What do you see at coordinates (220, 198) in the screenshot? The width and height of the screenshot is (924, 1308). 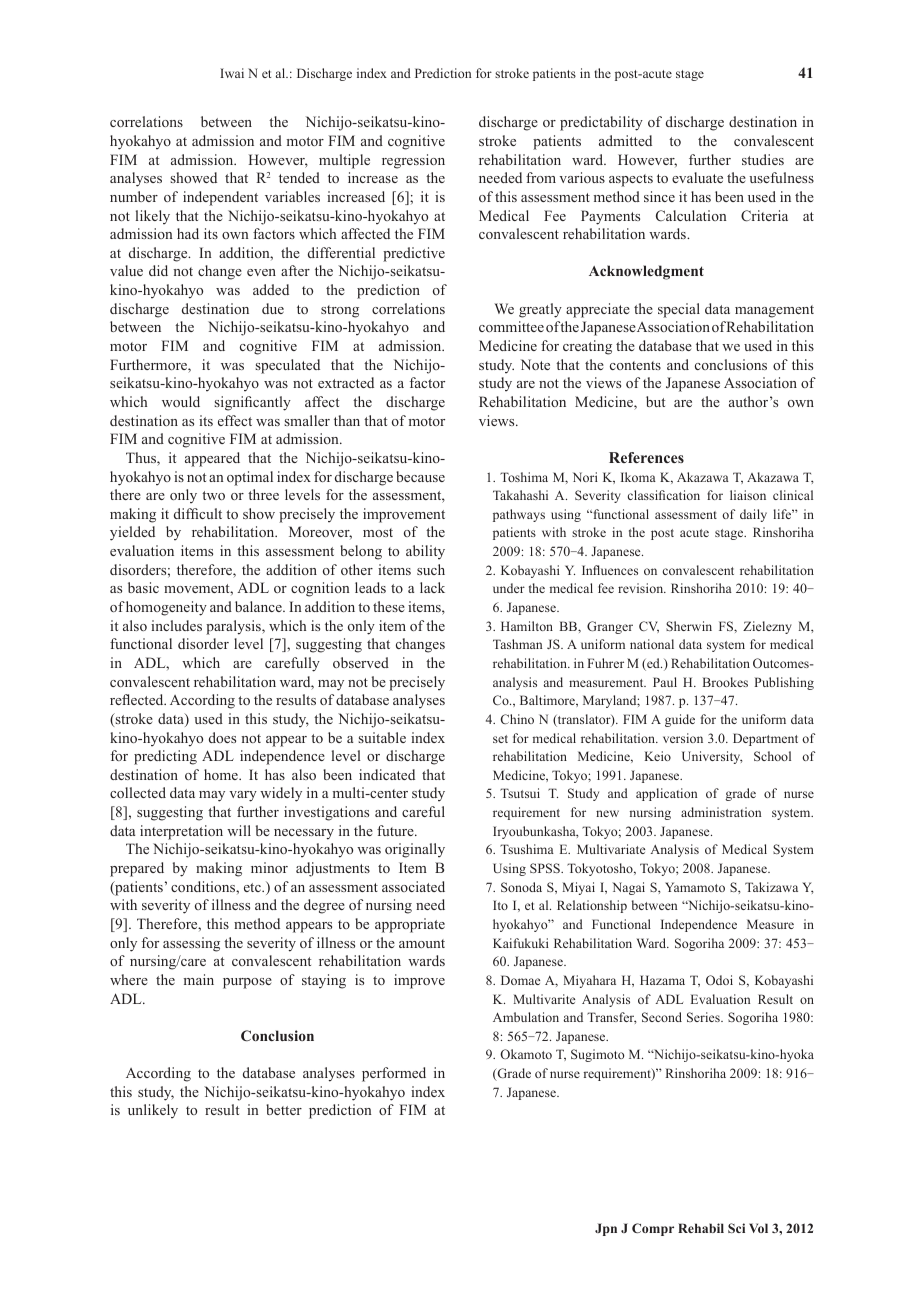 I see `independent` at bounding box center [220, 198].
